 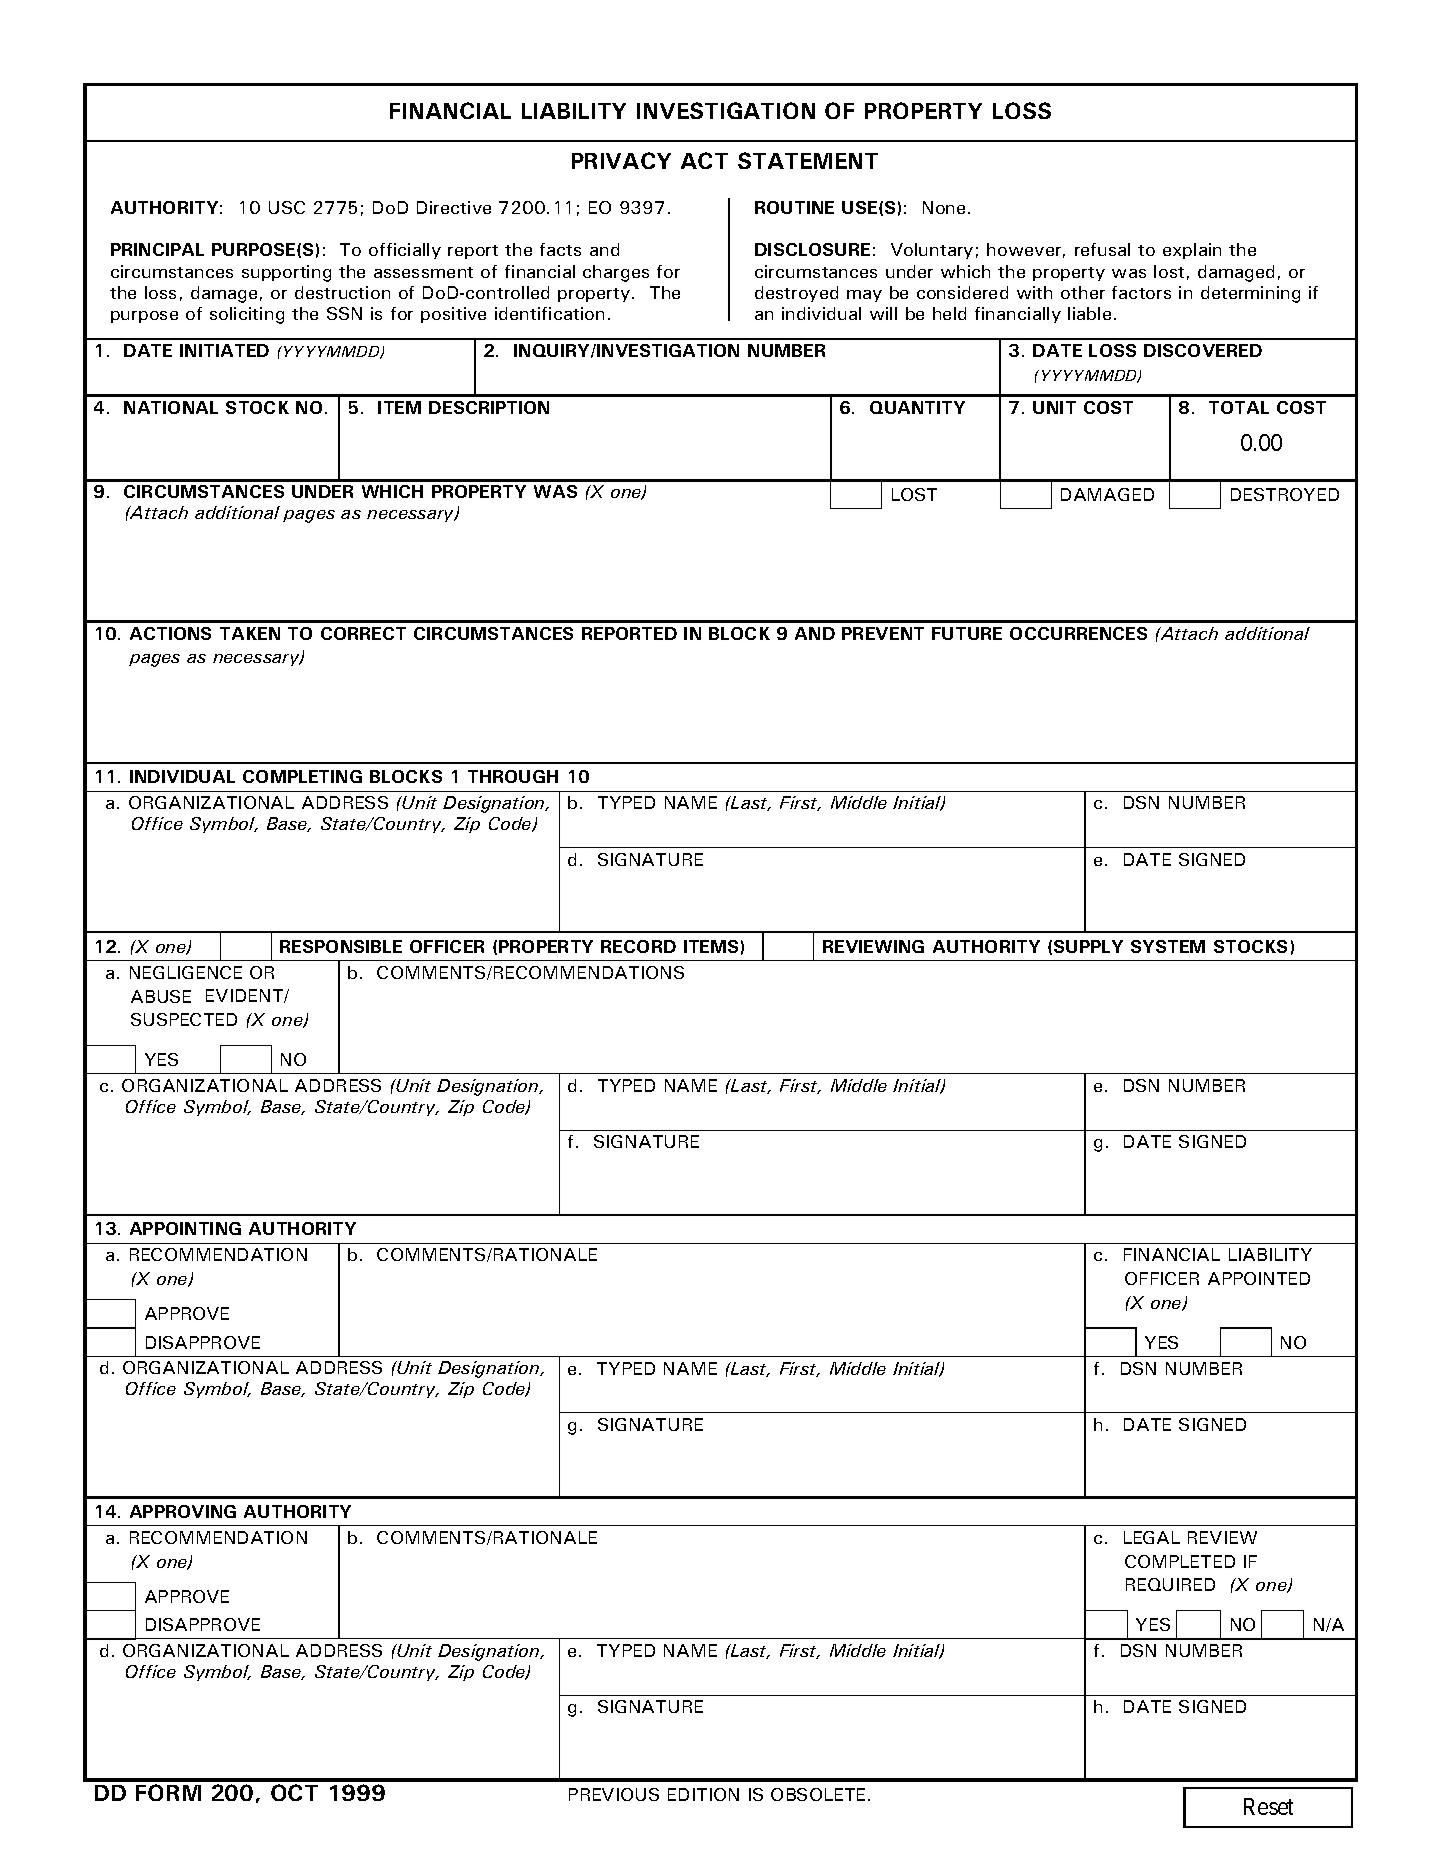 I want to click on LEGAL, so click(x=1152, y=1537).
